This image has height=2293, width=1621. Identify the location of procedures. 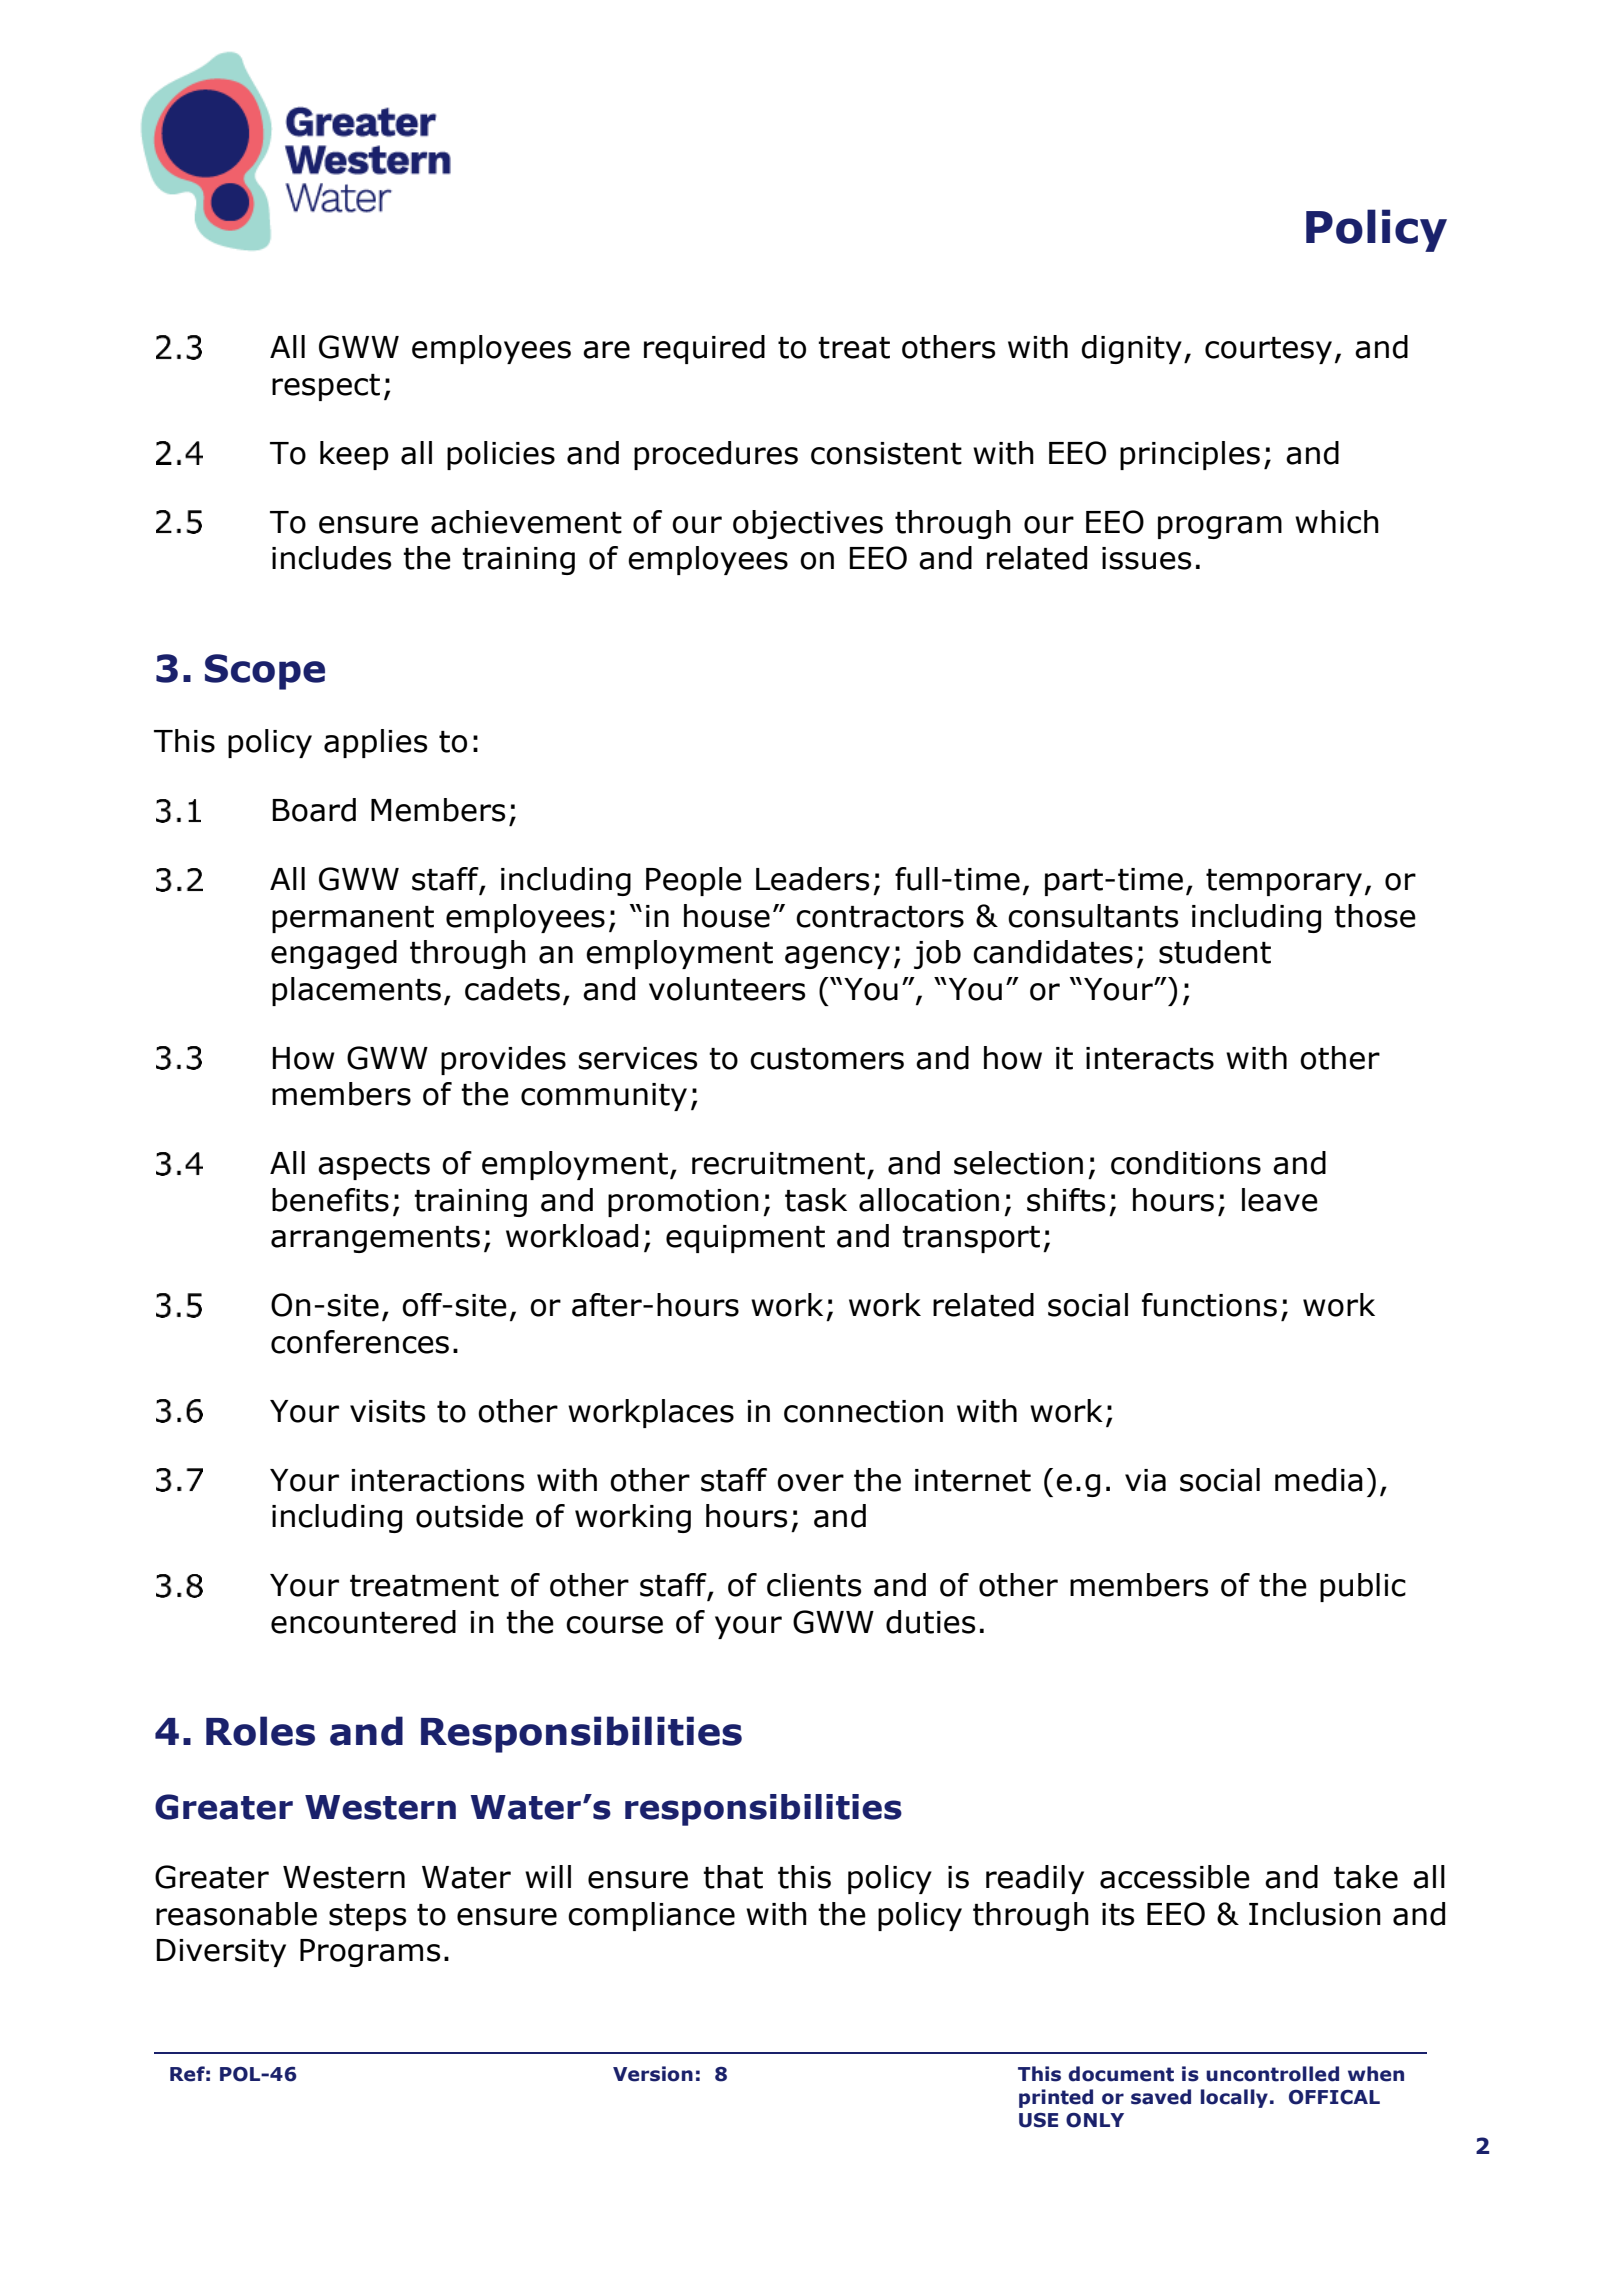
(716, 455).
